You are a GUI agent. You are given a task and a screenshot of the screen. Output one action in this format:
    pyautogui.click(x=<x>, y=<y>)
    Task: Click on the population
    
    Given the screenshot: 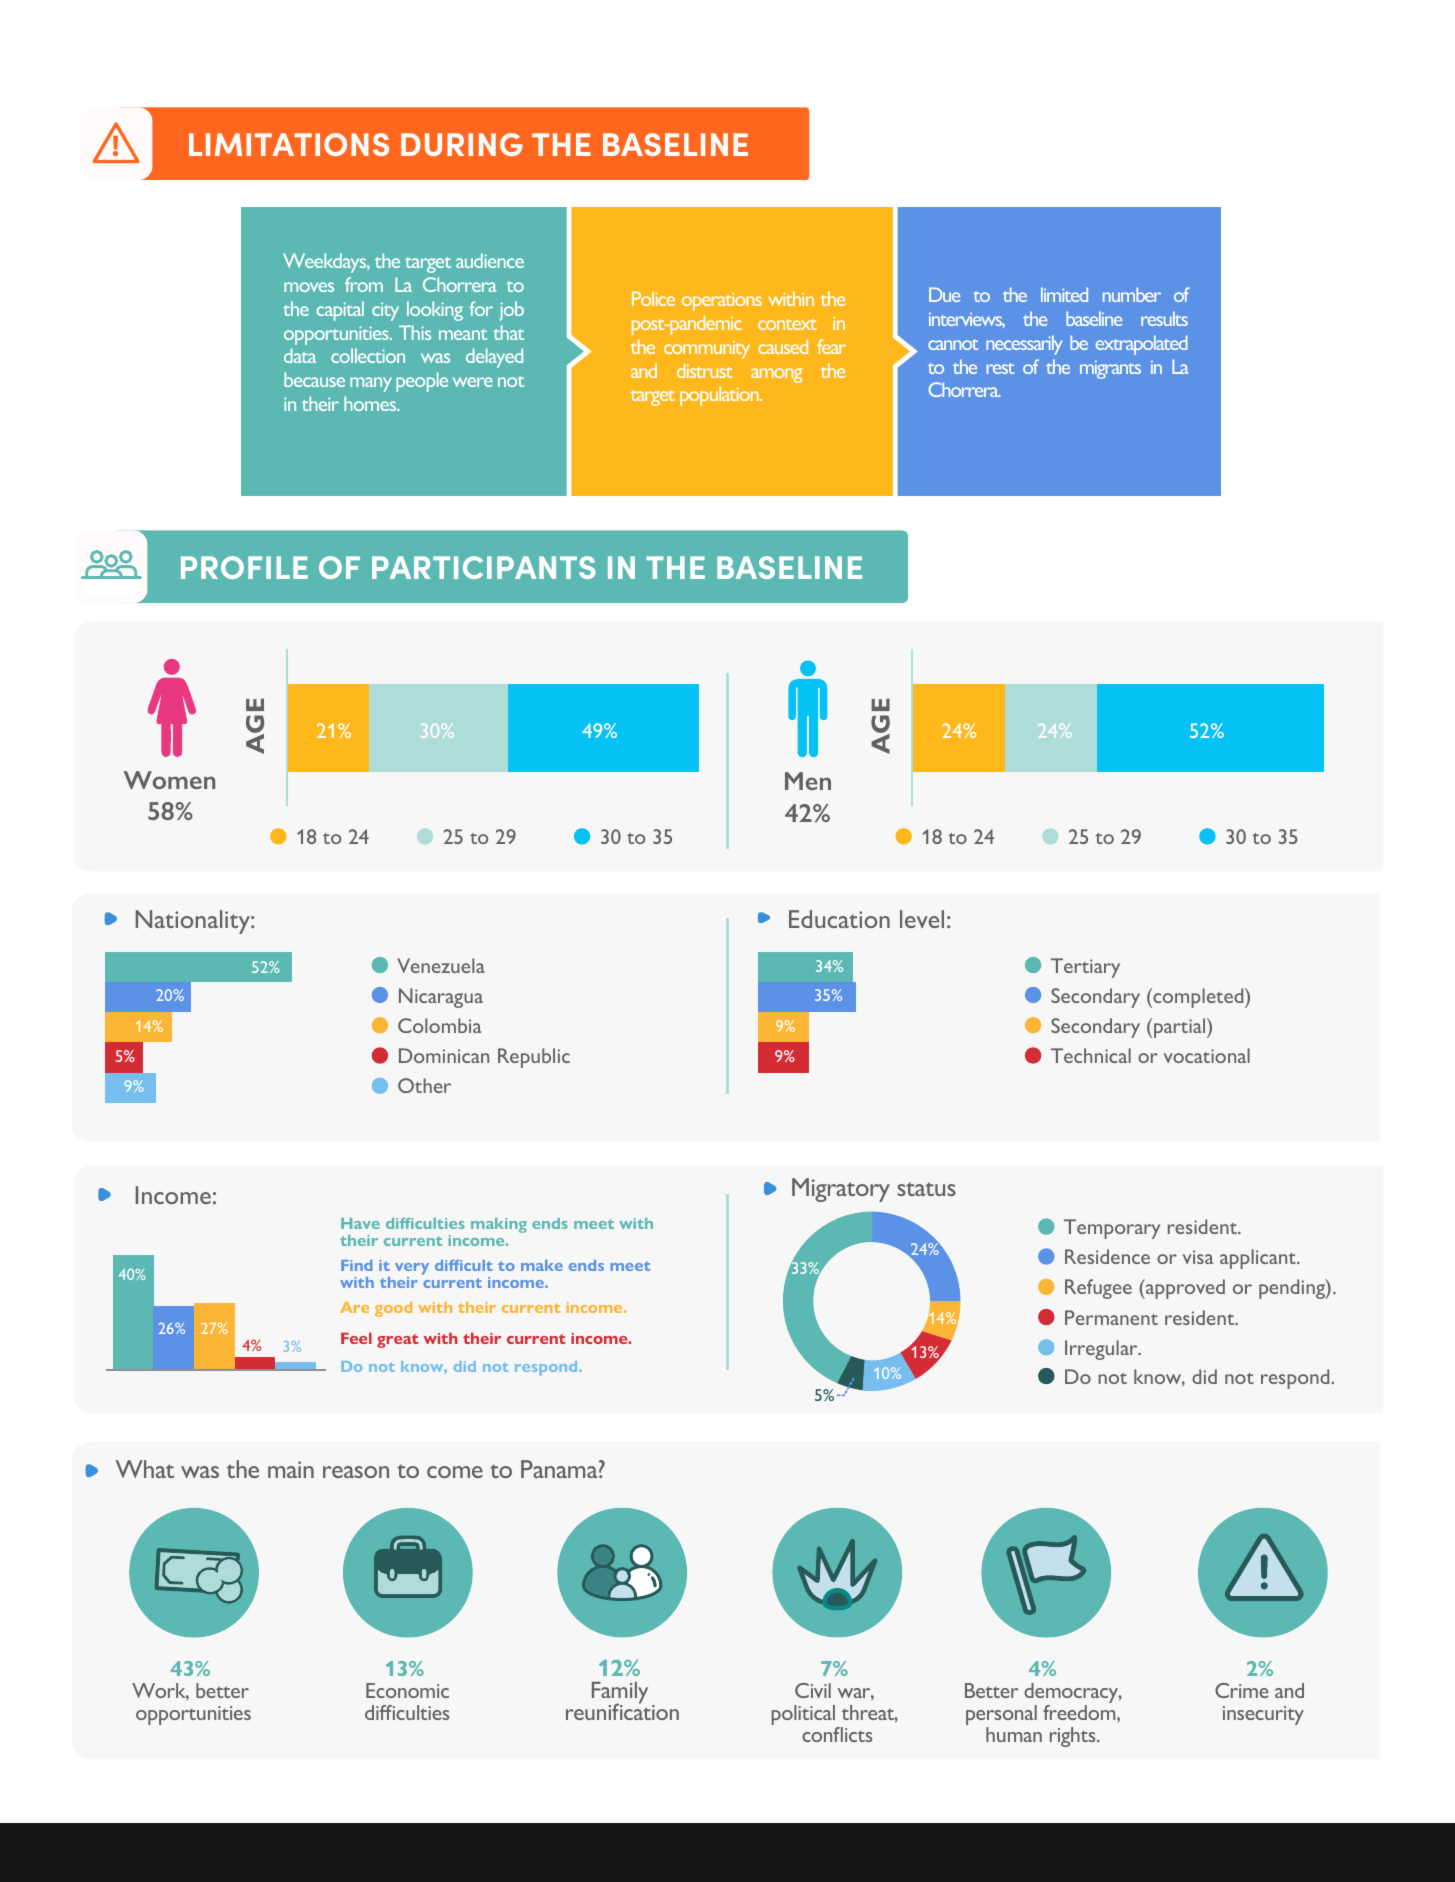 What is the action you would take?
    pyautogui.click(x=720, y=396)
